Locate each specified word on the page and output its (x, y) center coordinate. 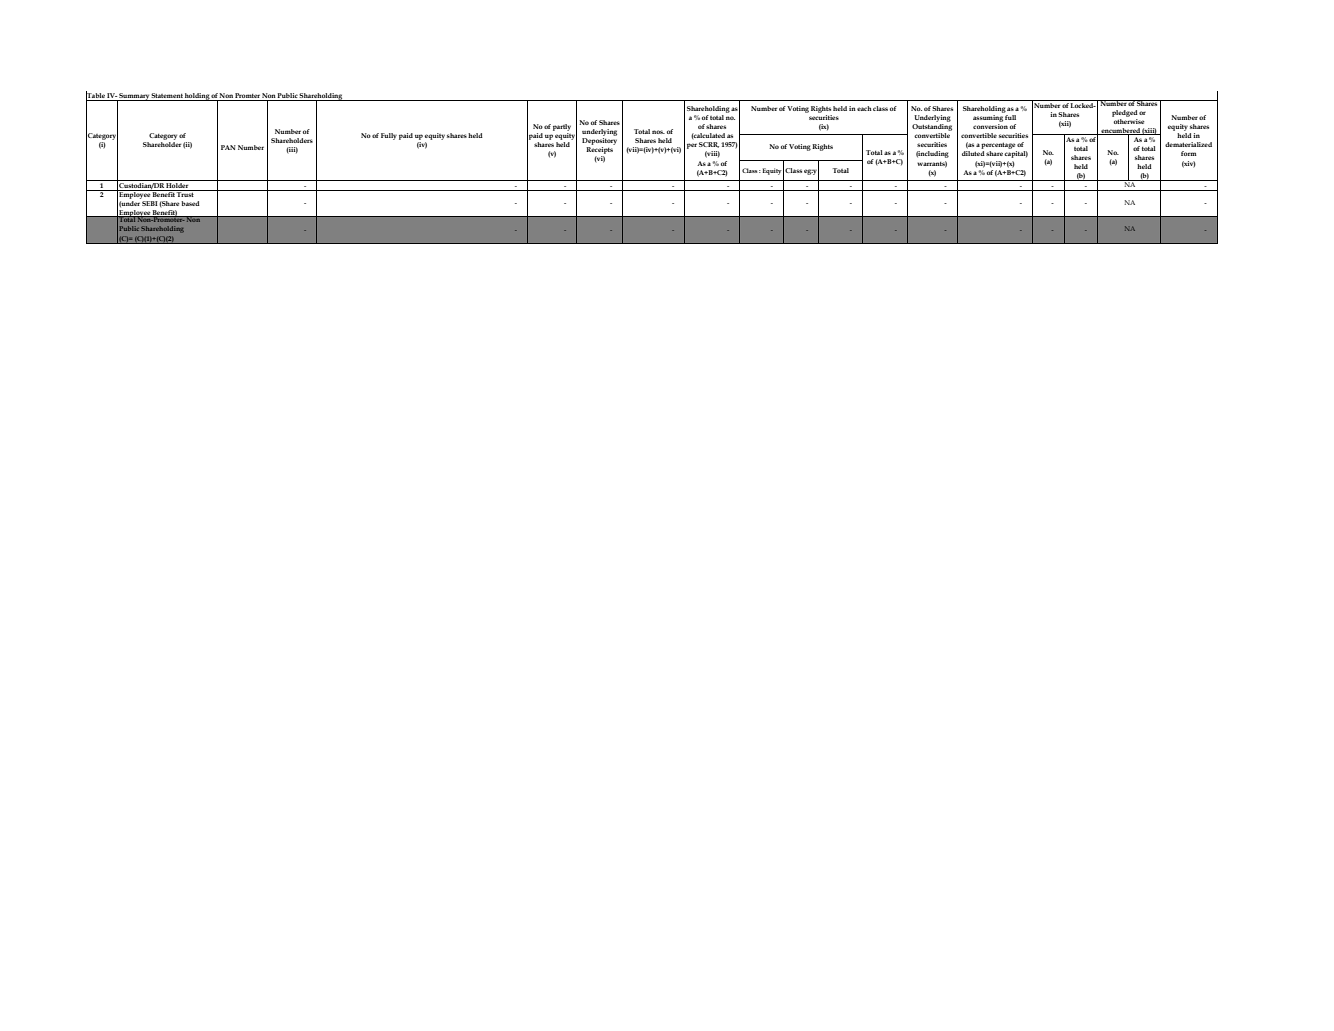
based (190, 203)
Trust (186, 193)
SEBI (150, 203)
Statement (167, 97)
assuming (988, 118)
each (864, 108)
